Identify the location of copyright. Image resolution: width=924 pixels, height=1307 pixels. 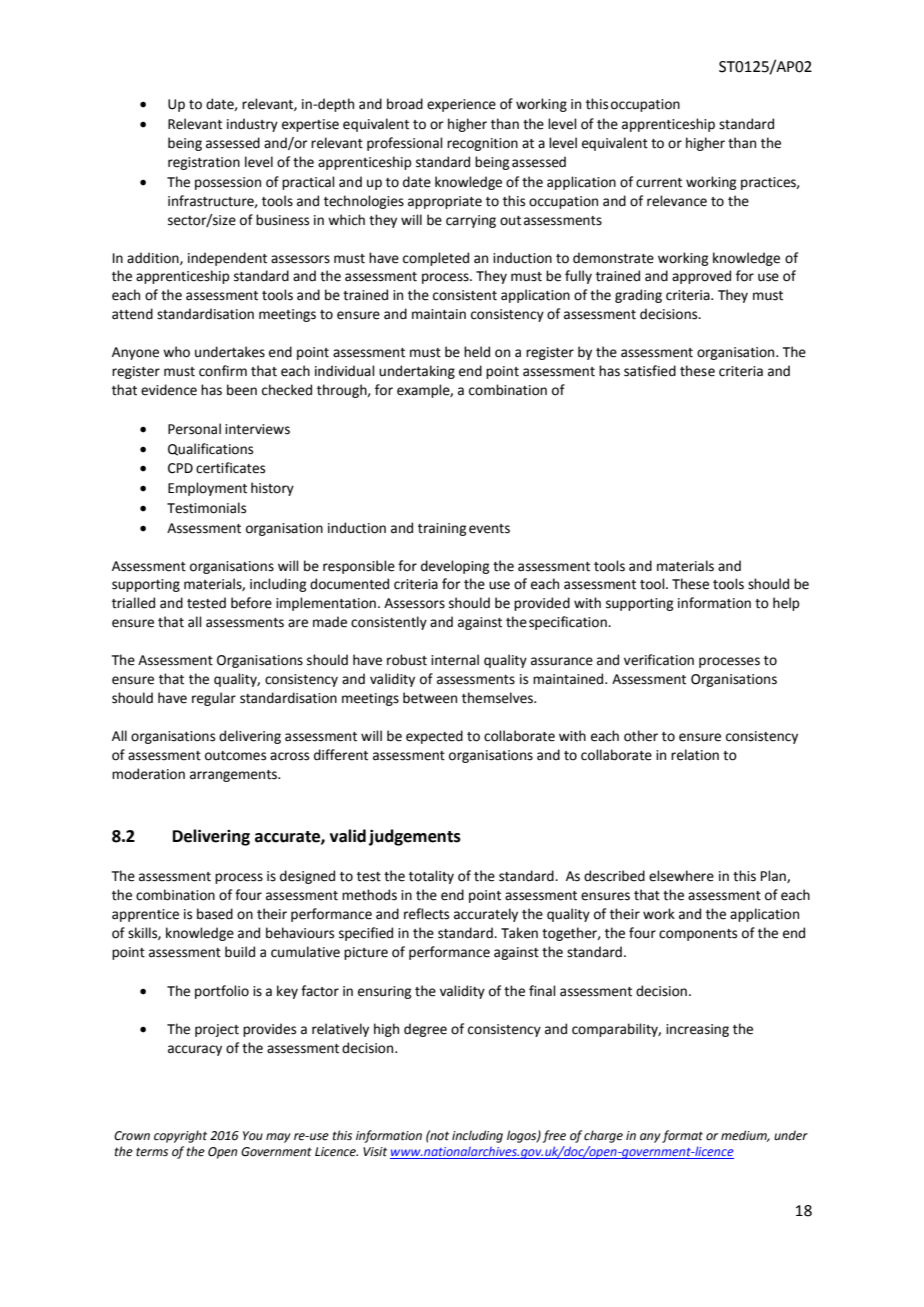
(180, 1136).
